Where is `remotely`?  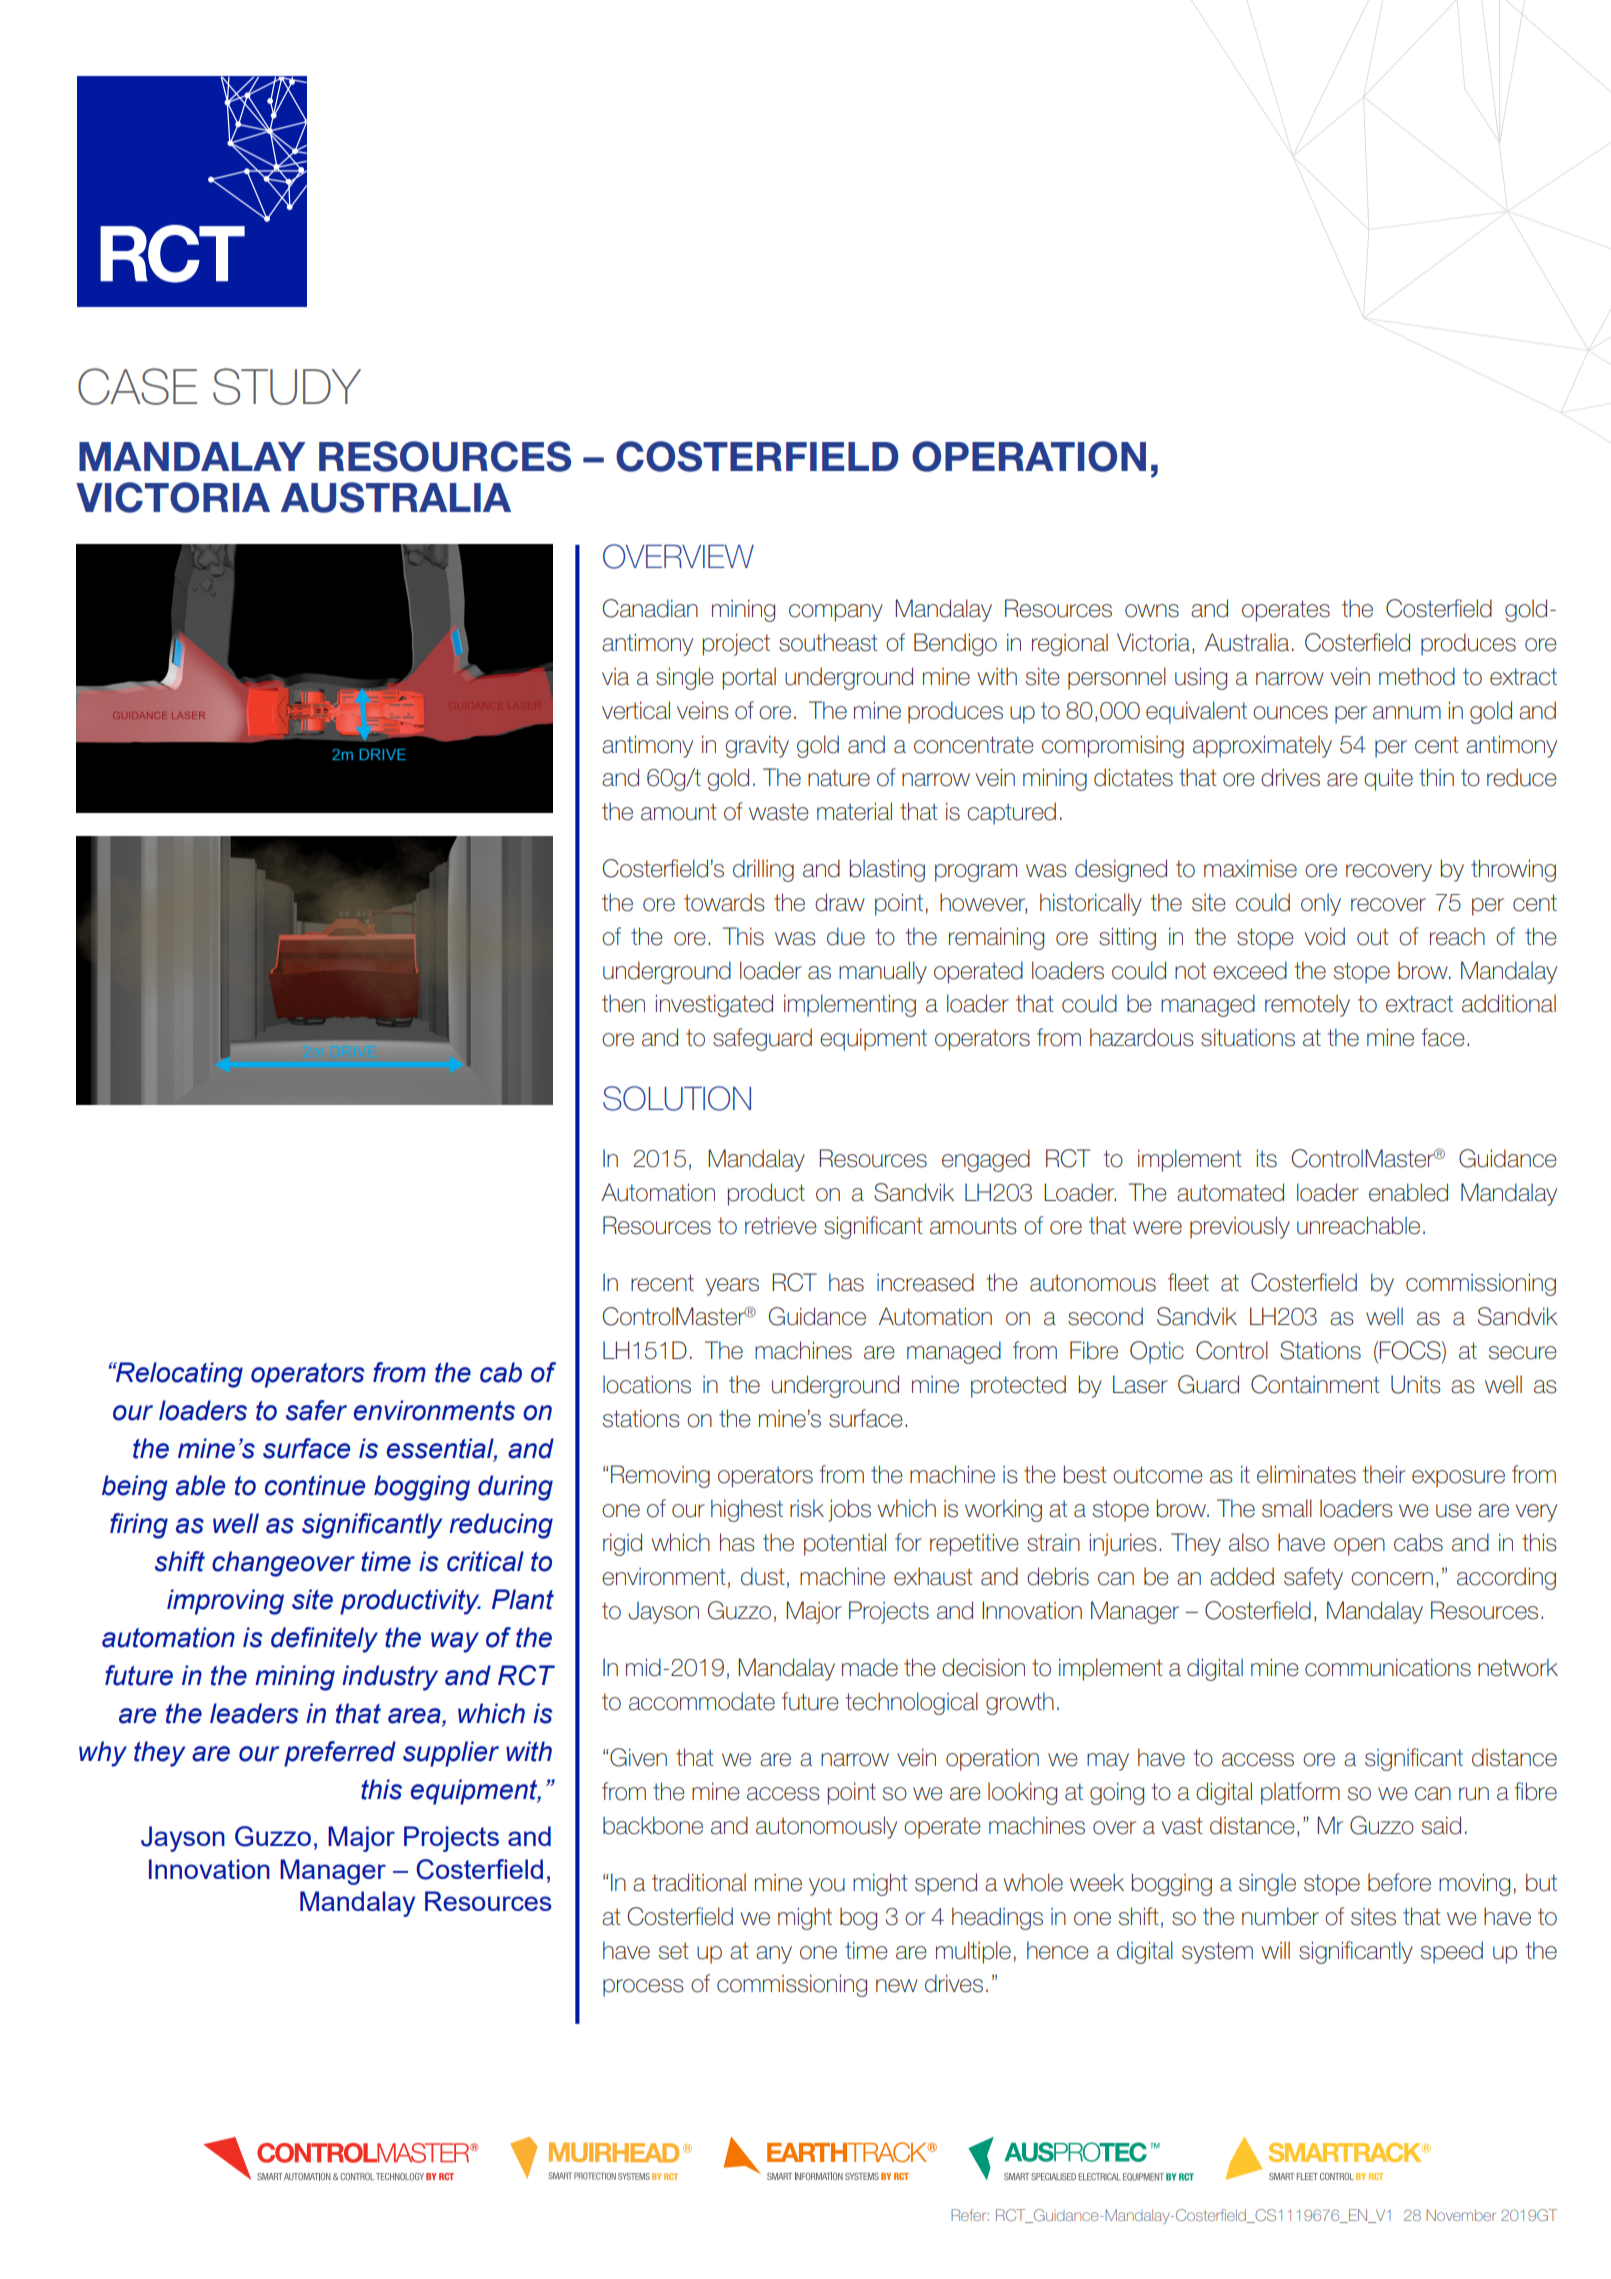
remotely is located at coordinates (1307, 1005).
